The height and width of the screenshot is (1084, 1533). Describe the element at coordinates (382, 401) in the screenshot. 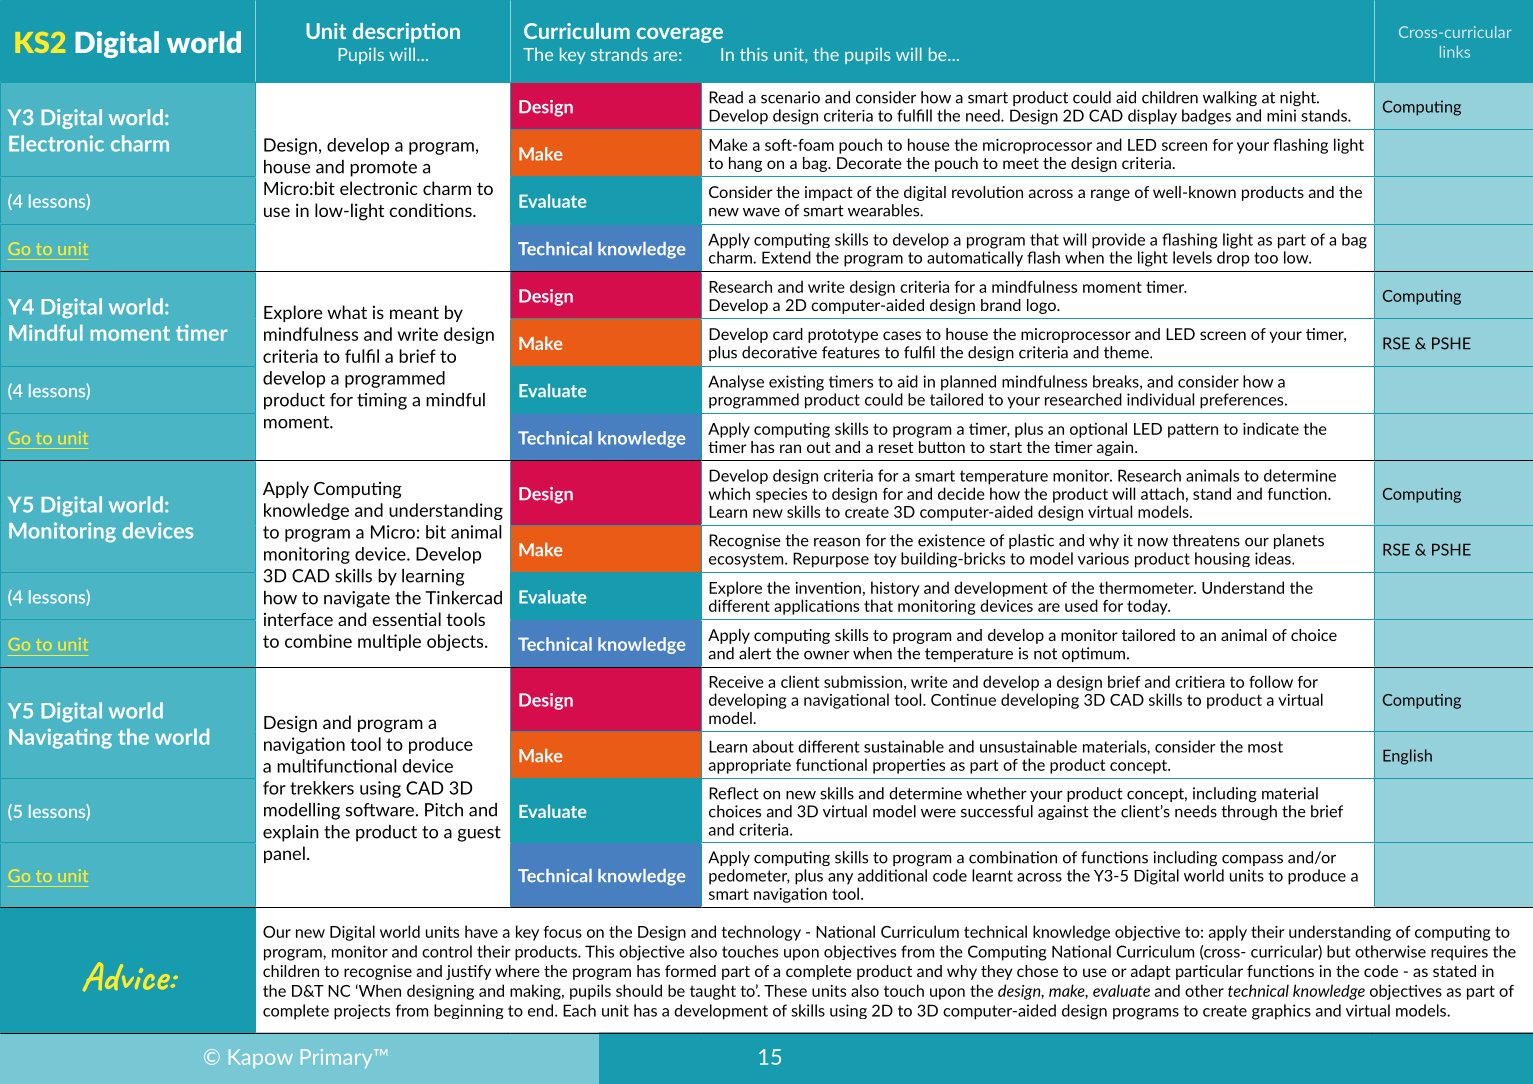

I see `timing` at that location.
